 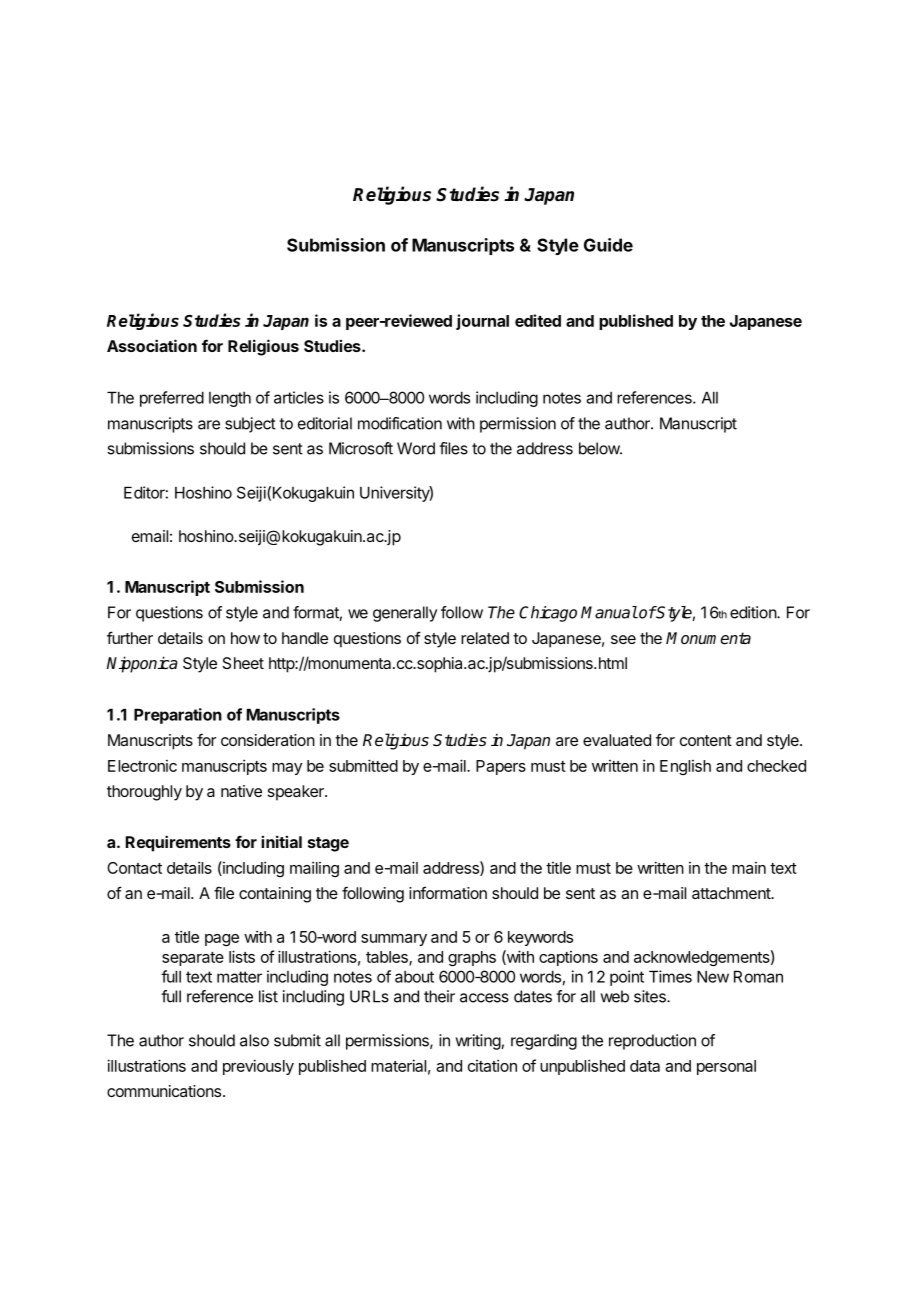 I want to click on content, so click(x=706, y=740).
